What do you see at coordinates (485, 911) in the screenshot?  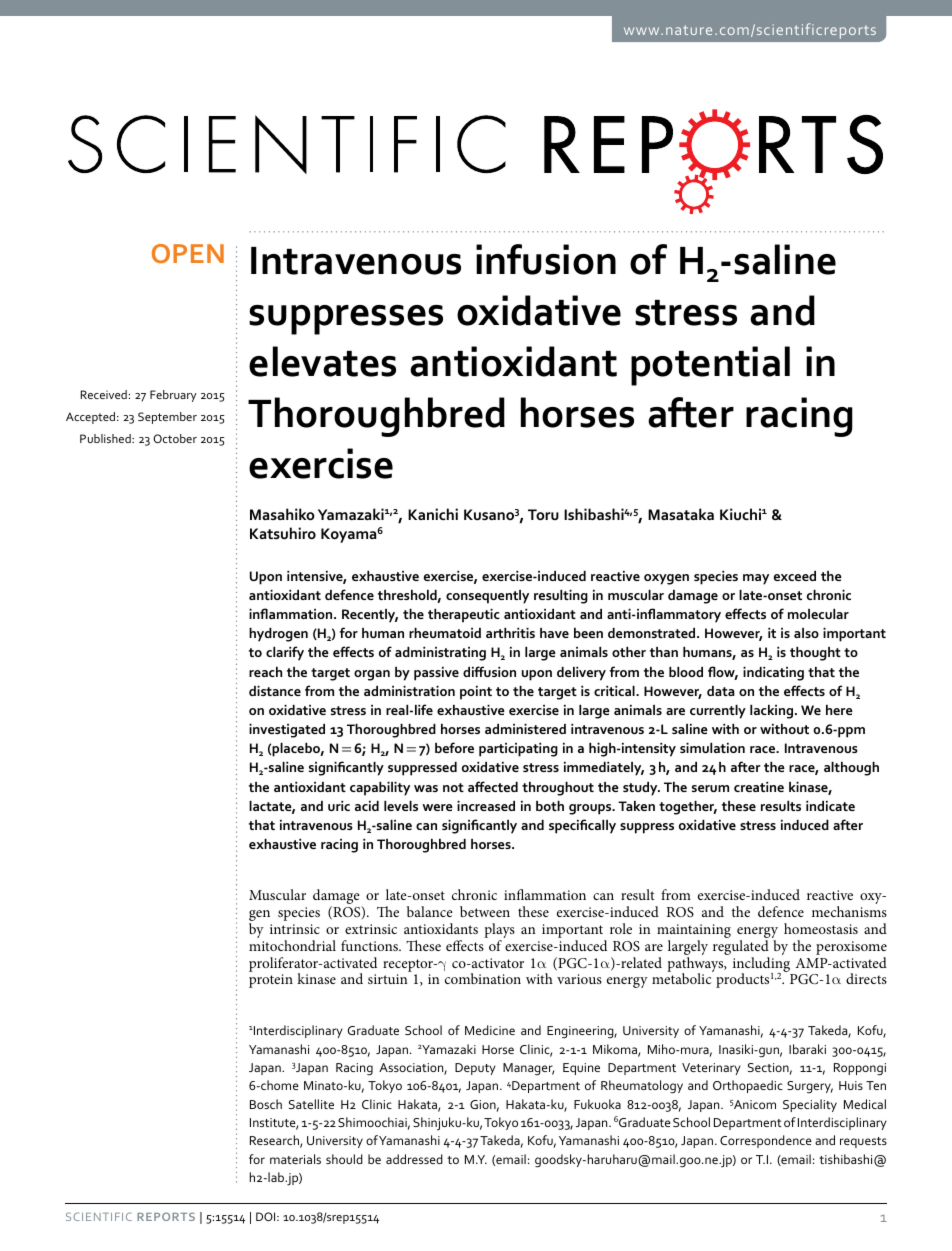 I see `between` at bounding box center [485, 911].
